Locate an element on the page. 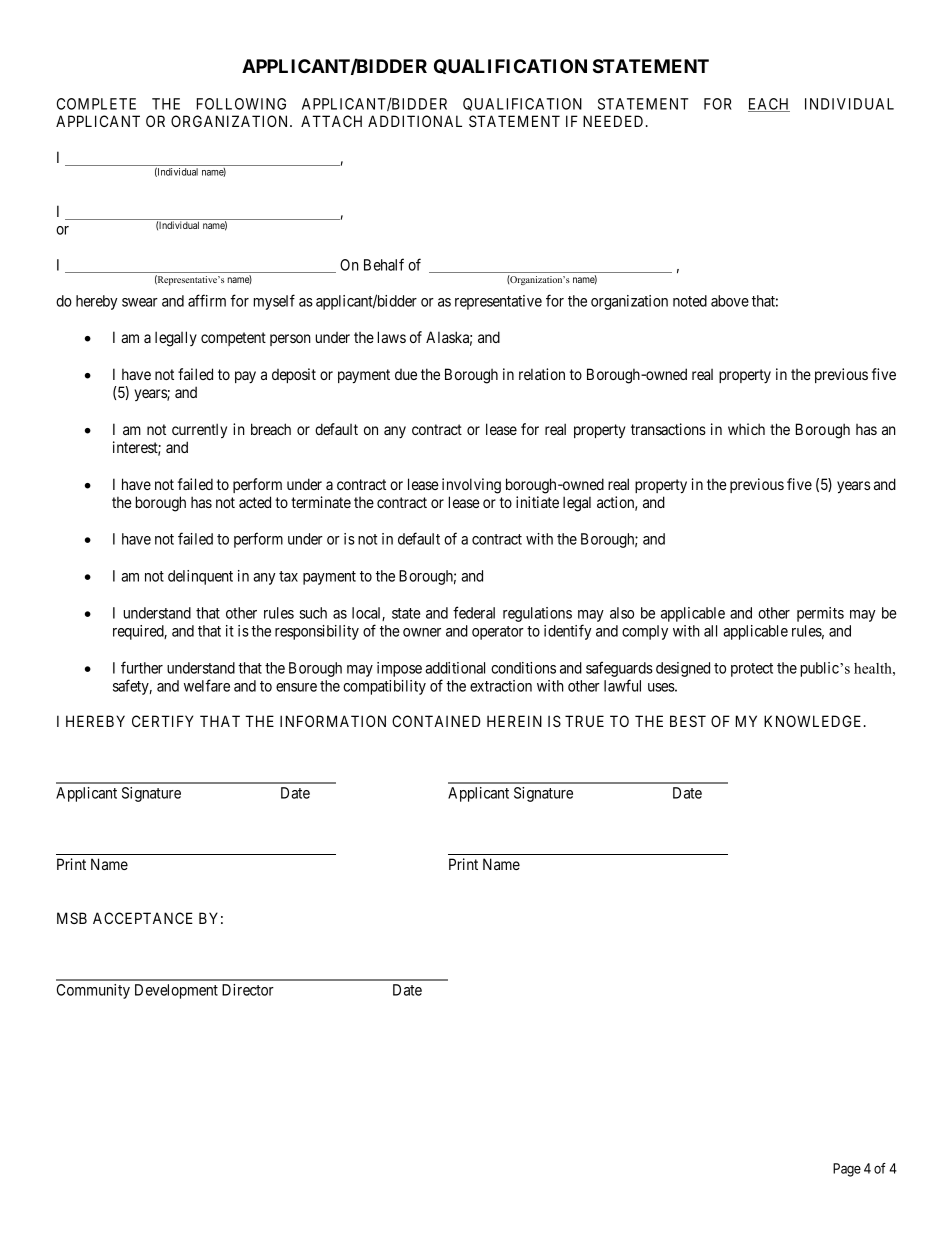 Image resolution: width=952 pixels, height=1233 pixels. Development is located at coordinates (176, 991).
